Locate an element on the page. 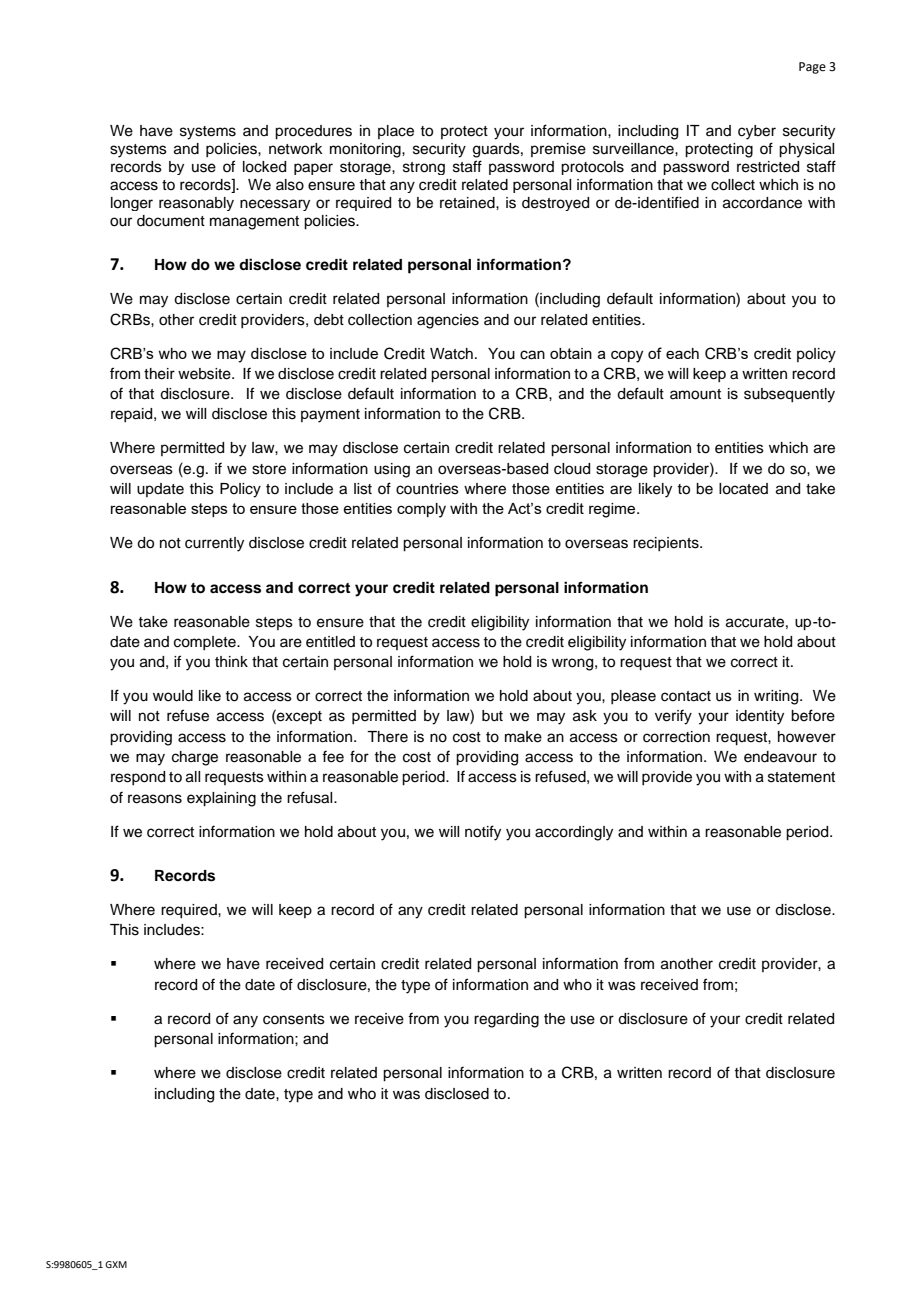 The height and width of the document is (1308, 924). comply is located at coordinates (421, 510).
